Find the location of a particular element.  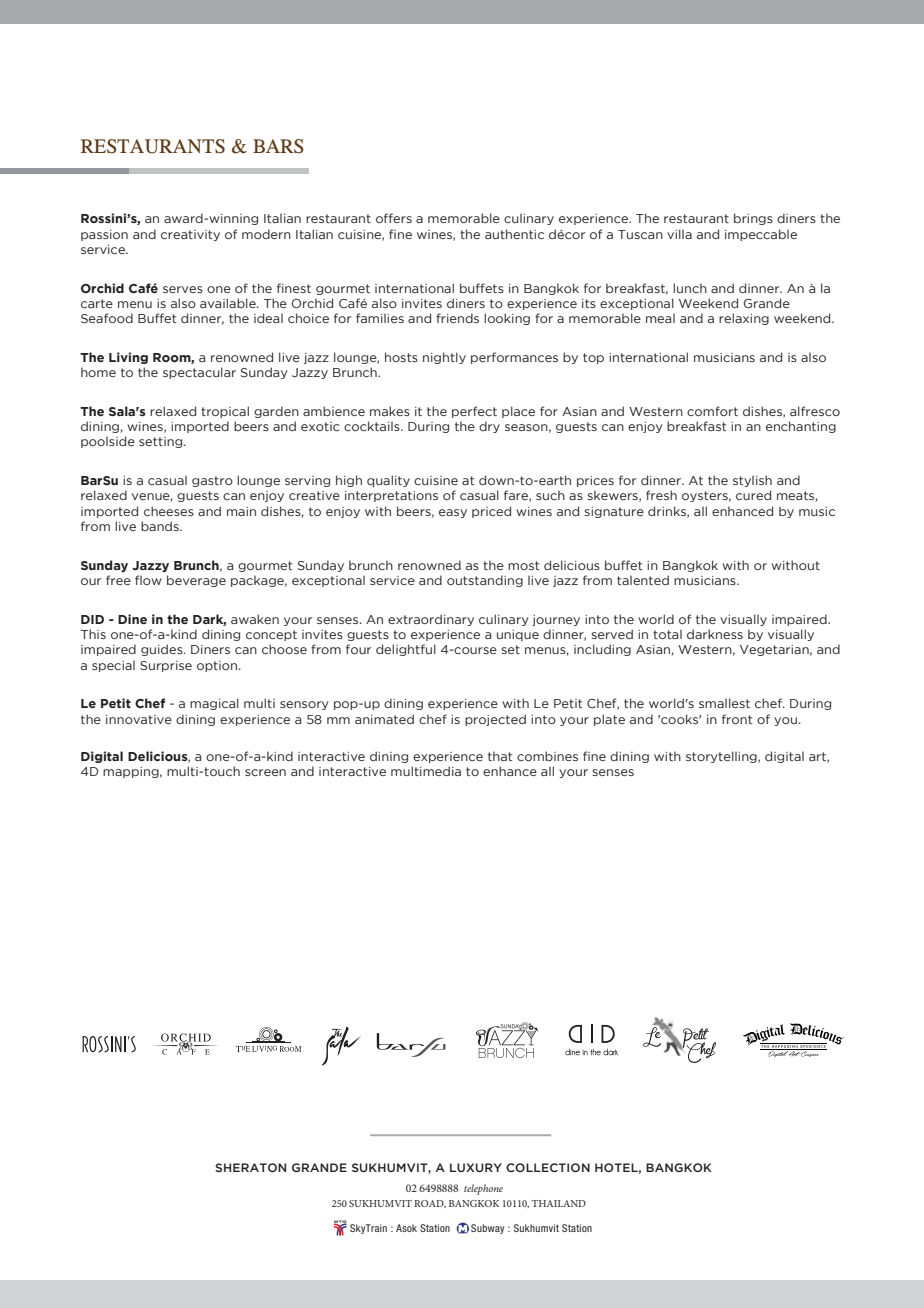

beverage is located at coordinates (196, 581).
